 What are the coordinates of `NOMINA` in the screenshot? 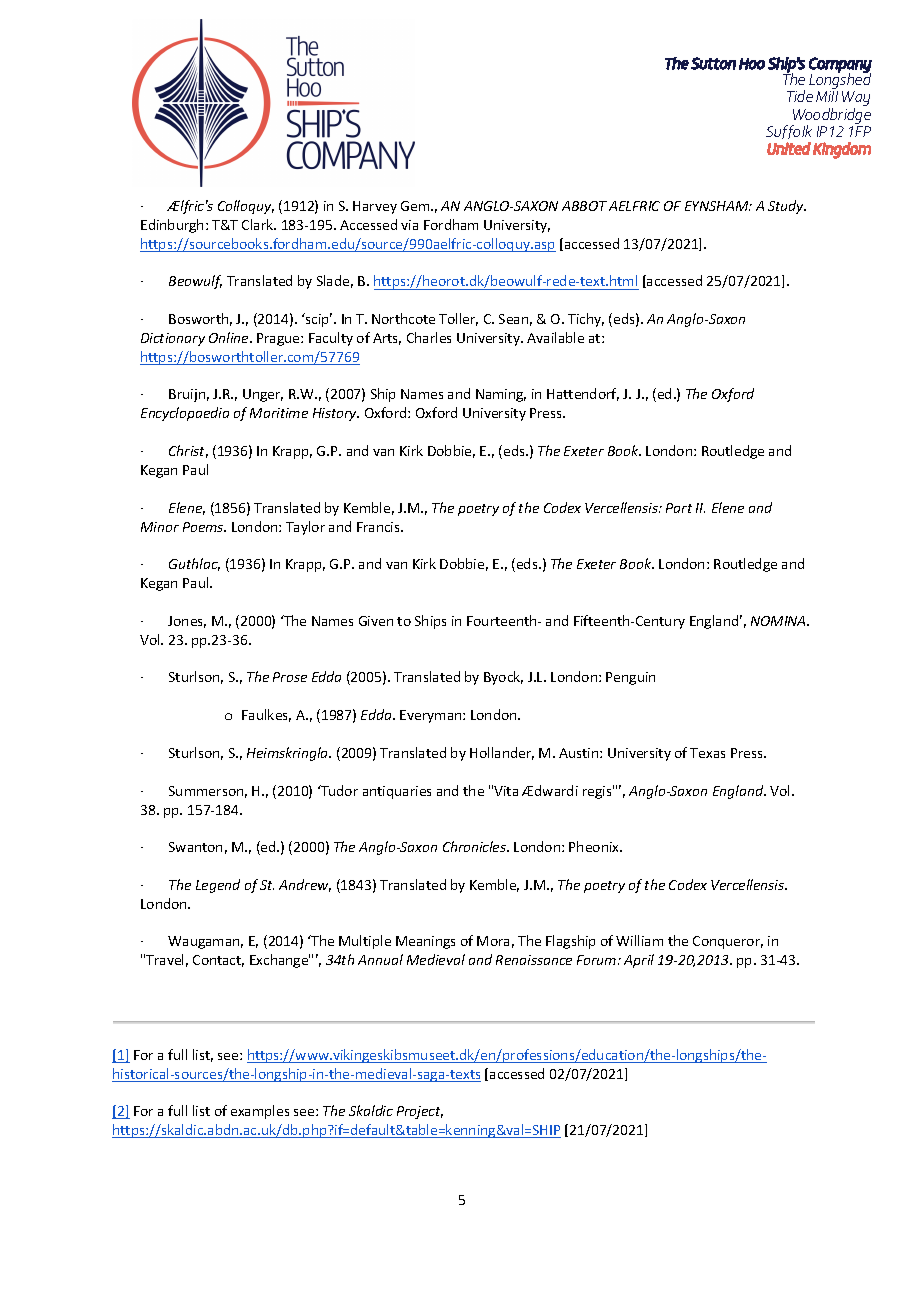 It's located at (780, 621).
